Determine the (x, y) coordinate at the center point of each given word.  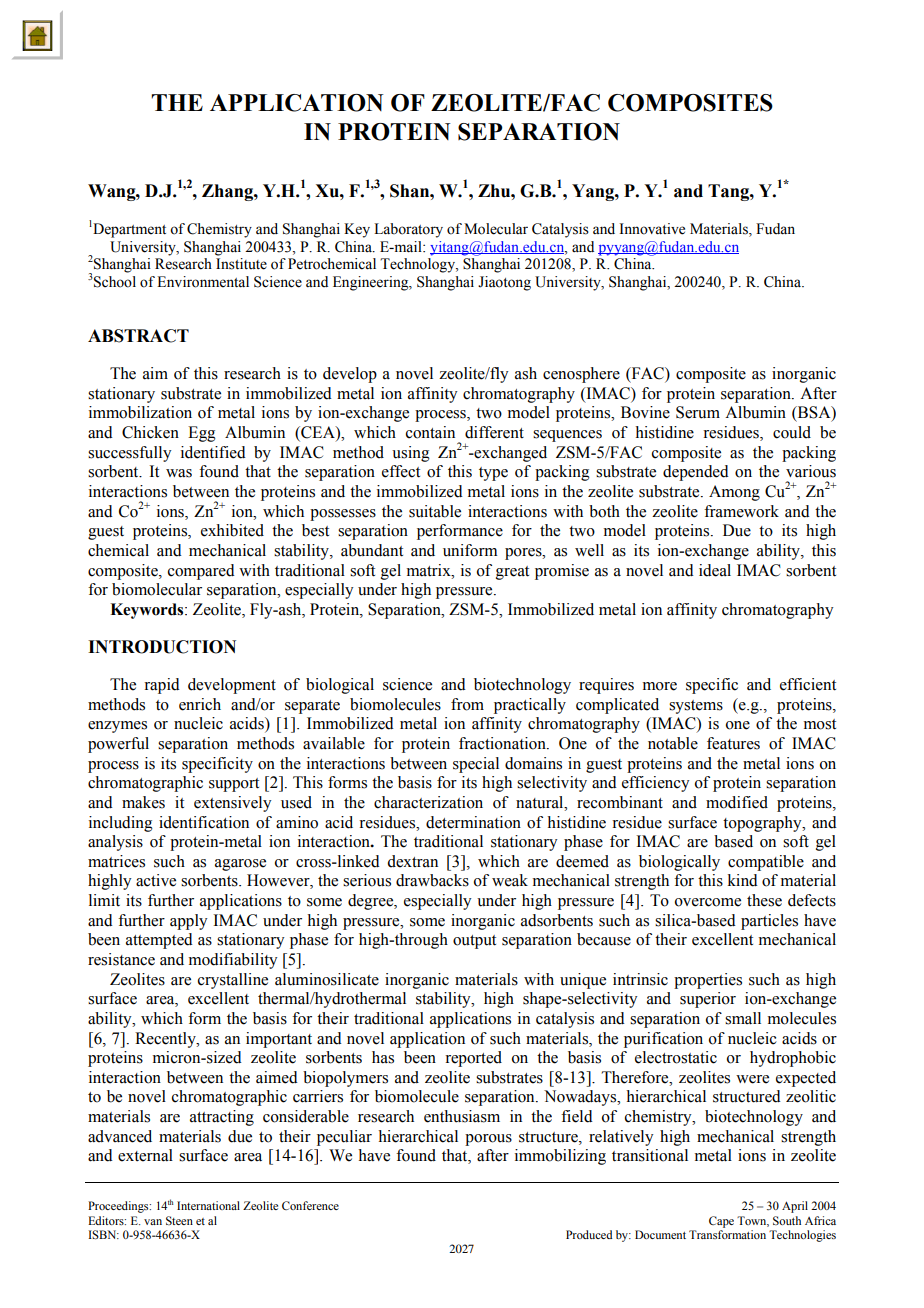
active (156, 880)
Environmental (203, 282)
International (208, 1205)
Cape (721, 1222)
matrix (430, 570)
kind (743, 880)
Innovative (652, 229)
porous (488, 1140)
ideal (715, 570)
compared (201, 572)
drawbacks (432, 880)
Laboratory (408, 230)
